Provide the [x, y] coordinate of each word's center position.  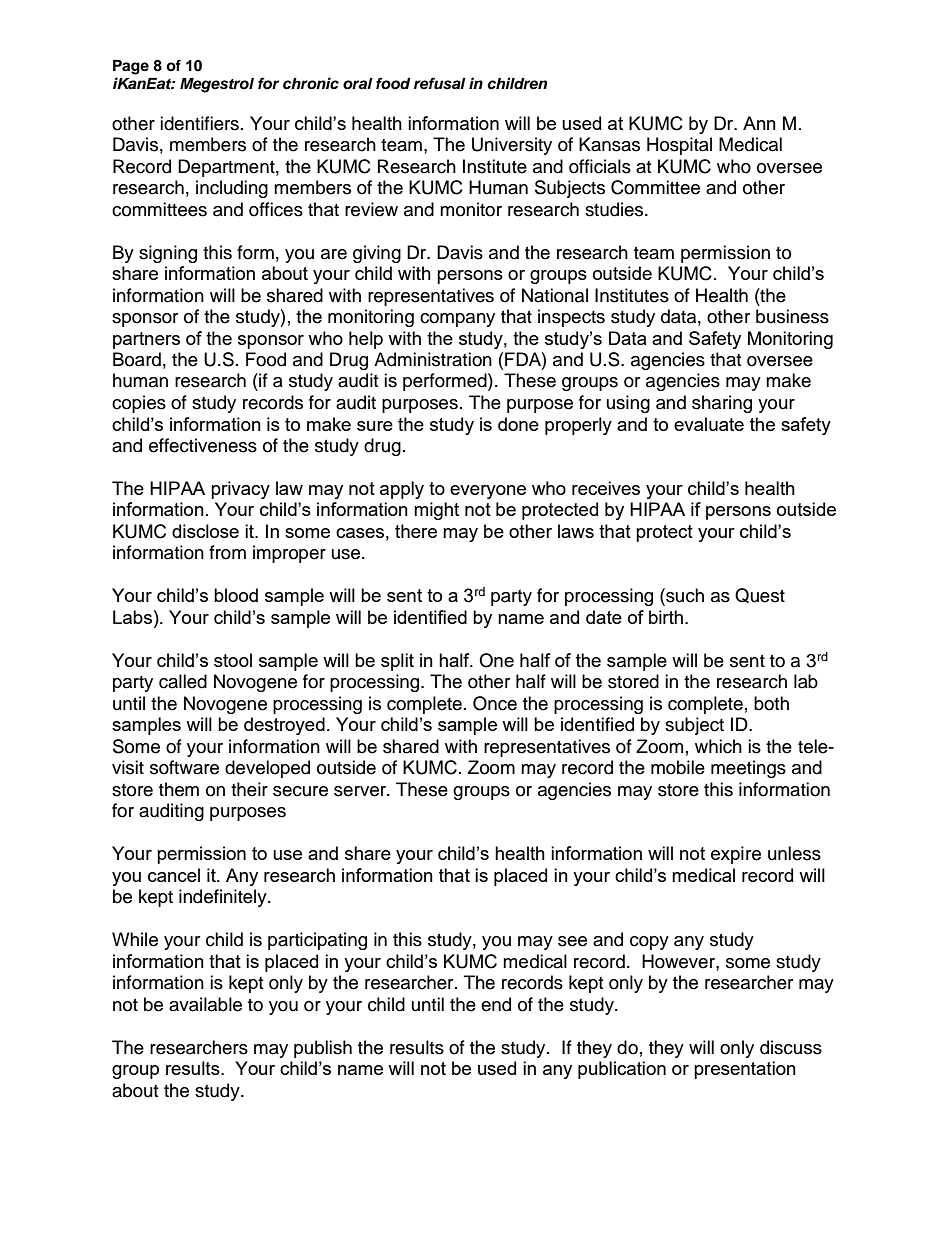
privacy [240, 490]
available [205, 1004]
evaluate [709, 424]
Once [495, 703]
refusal [440, 83]
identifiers [199, 123]
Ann [759, 123]
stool [233, 660]
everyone [488, 492]
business [792, 316]
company [457, 320]
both [771, 703]
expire [736, 855]
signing [168, 254]
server [361, 791]
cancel [174, 875]
